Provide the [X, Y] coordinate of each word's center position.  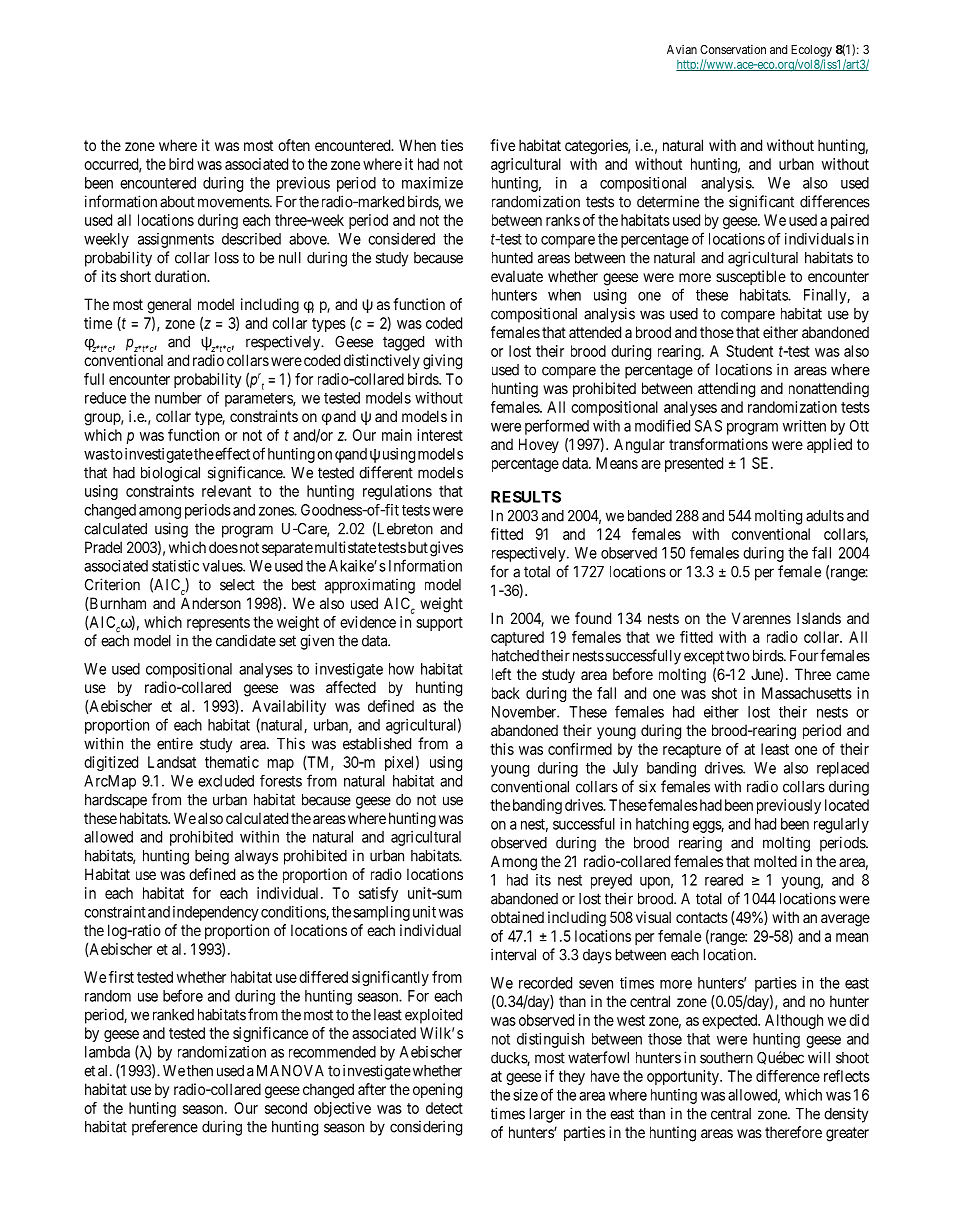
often [294, 145]
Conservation [733, 49]
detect [444, 1108]
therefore [793, 1132]
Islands [819, 618]
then [200, 1071]
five [502, 145]
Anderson [211, 603]
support [439, 624]
